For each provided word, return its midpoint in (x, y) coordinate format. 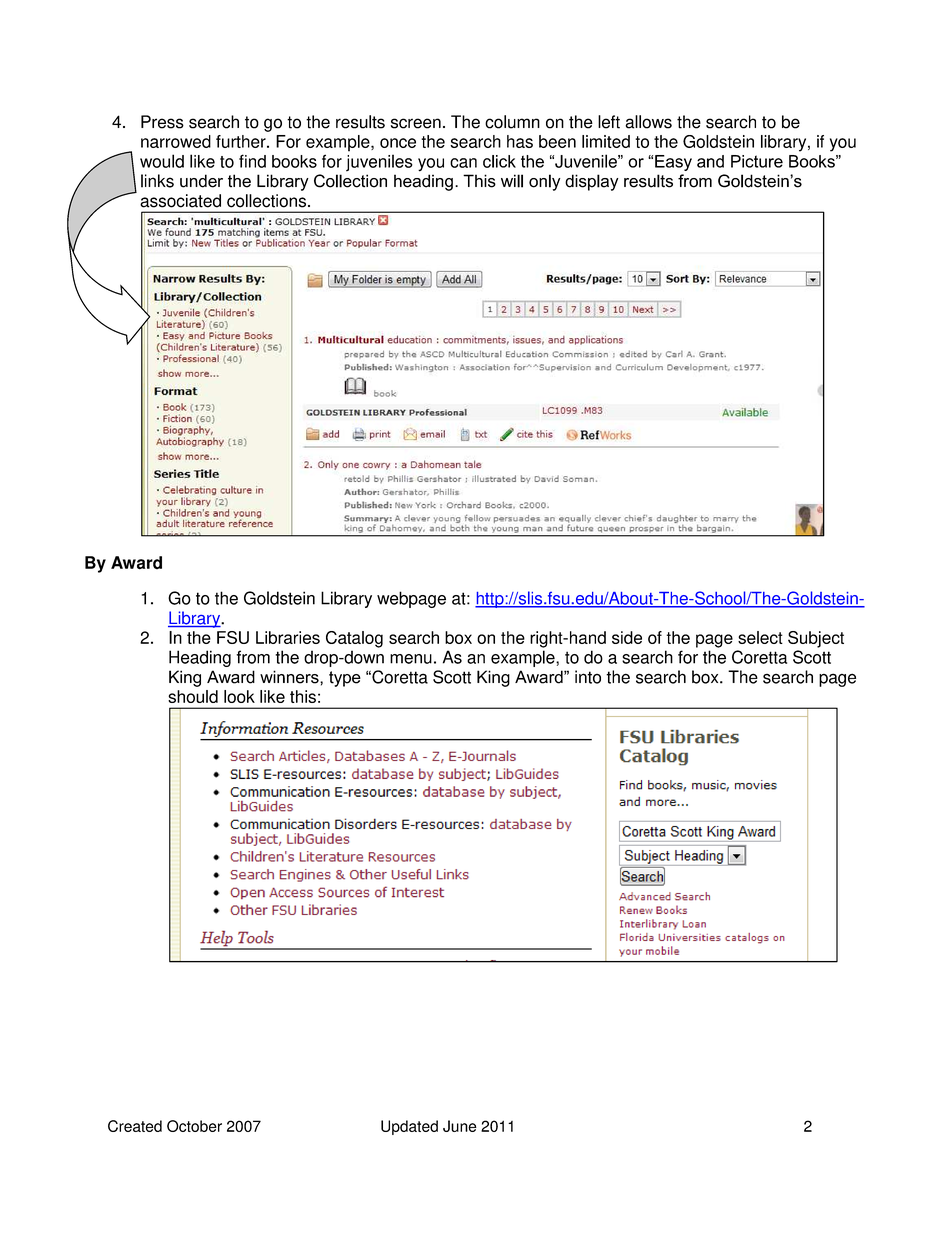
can (463, 163)
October (194, 1126)
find (252, 161)
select (760, 637)
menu (411, 659)
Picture (757, 161)
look (239, 696)
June (460, 1126)
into (588, 677)
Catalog (354, 639)
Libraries (288, 637)
